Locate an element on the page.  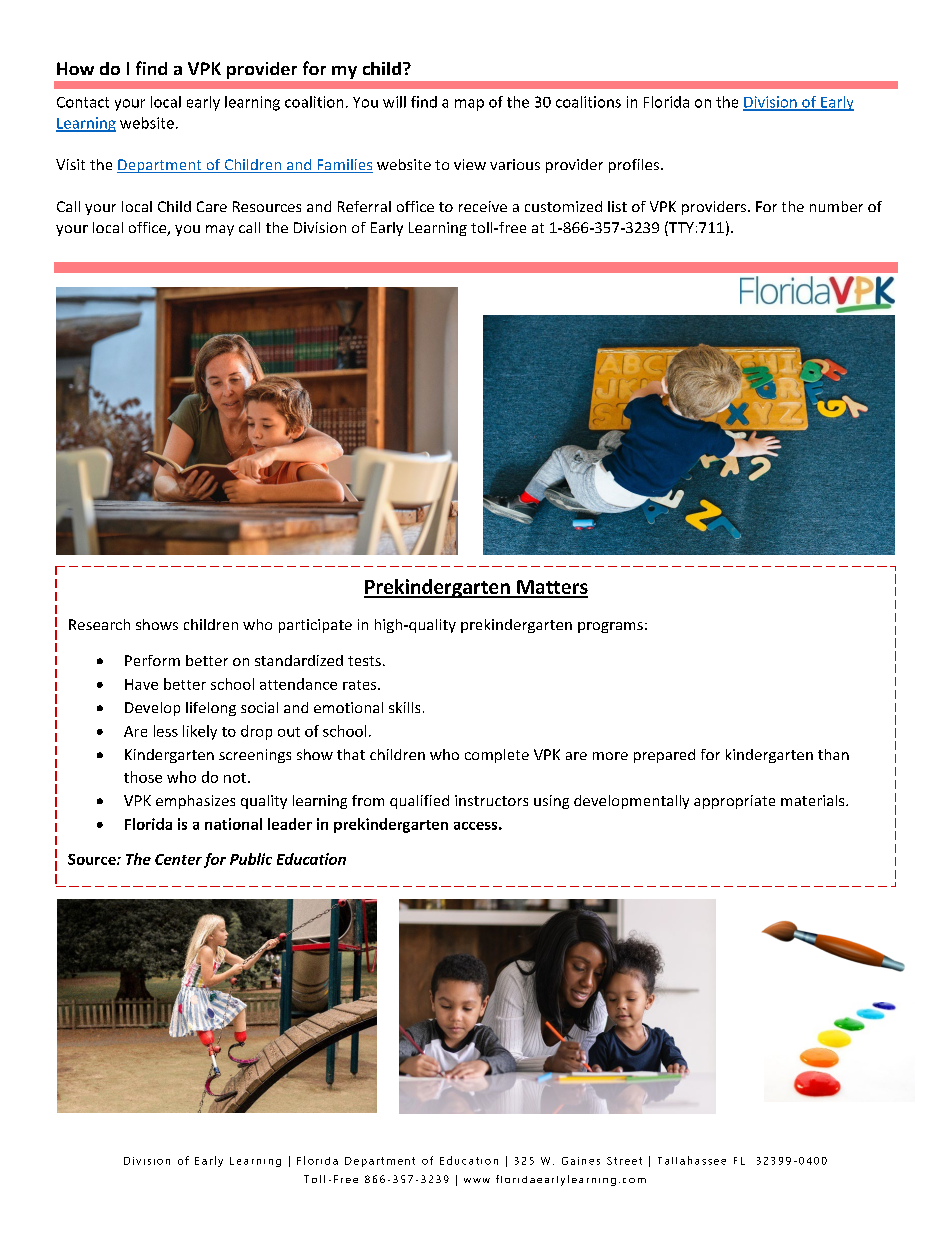
tests is located at coordinates (364, 661).
